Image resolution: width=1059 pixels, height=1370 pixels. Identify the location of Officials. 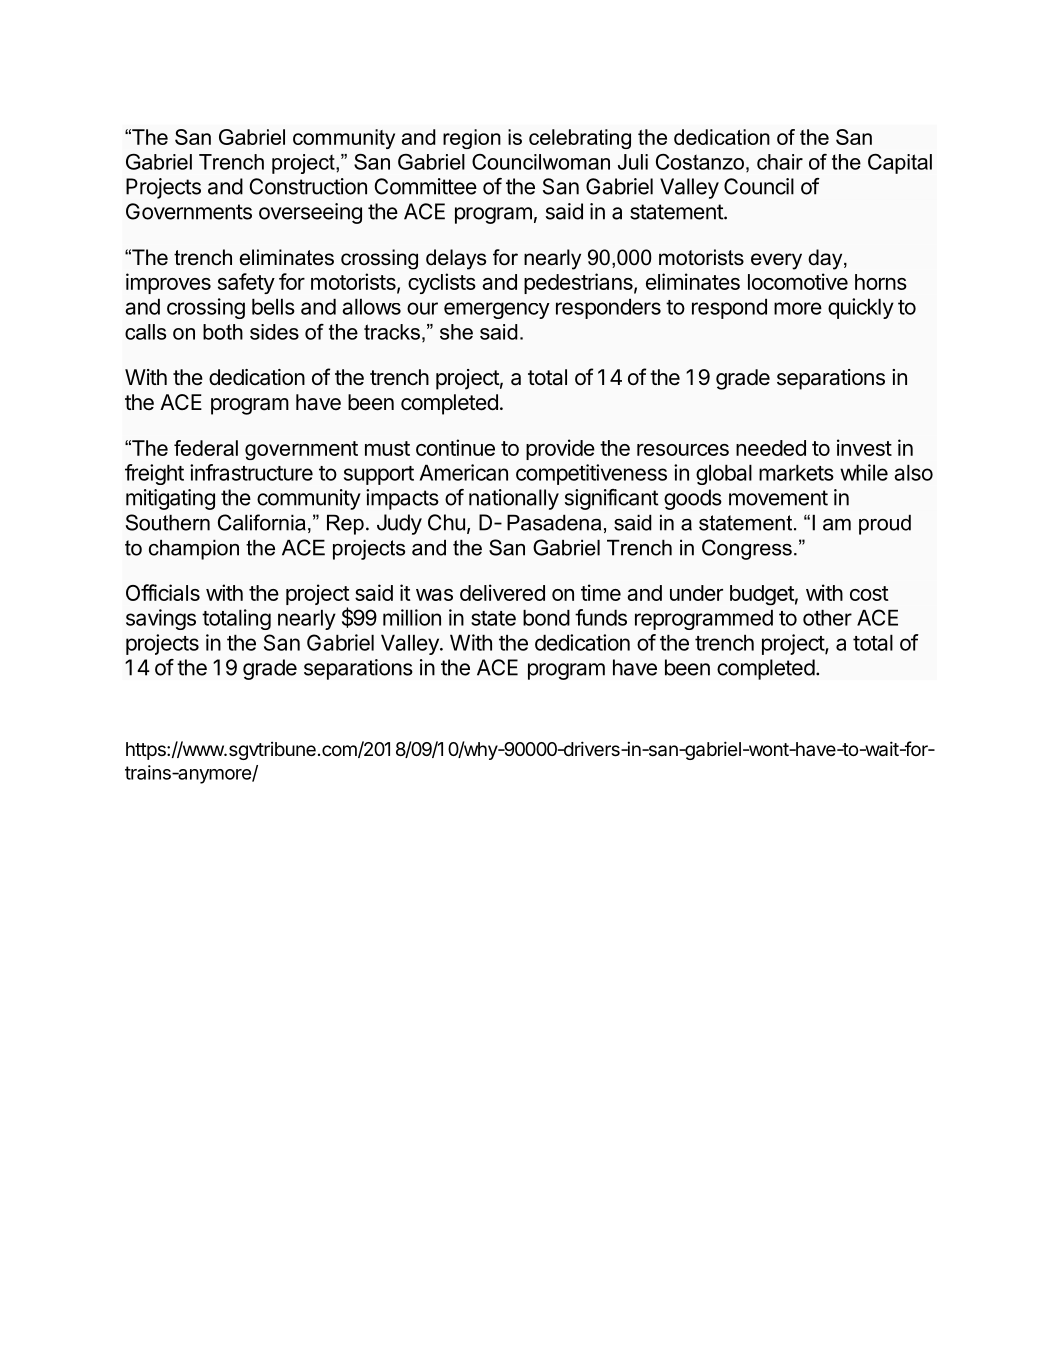
(163, 592).
